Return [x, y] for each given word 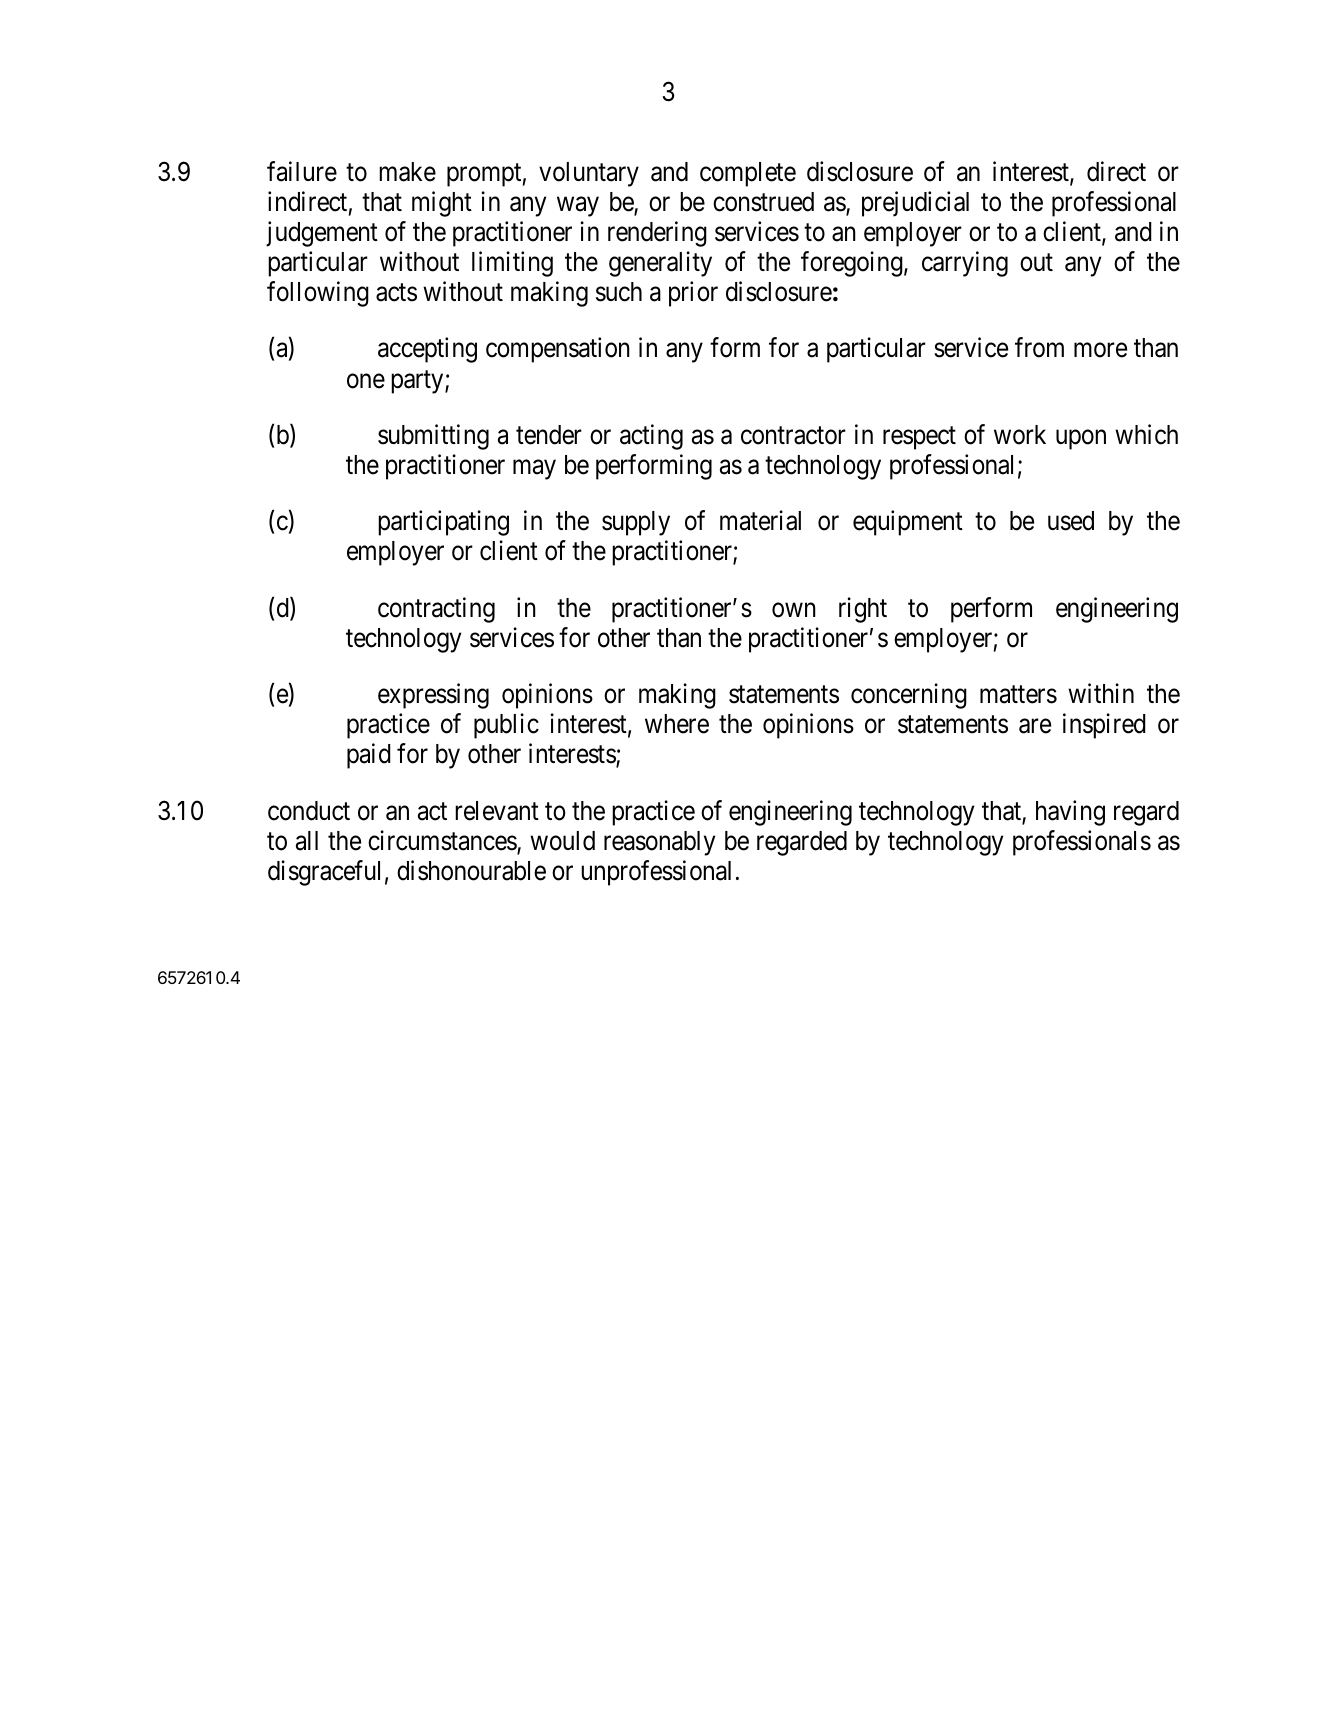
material [760, 520]
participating [443, 523]
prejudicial [915, 204]
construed [763, 202]
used [1071, 521]
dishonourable [471, 870]
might [442, 204]
